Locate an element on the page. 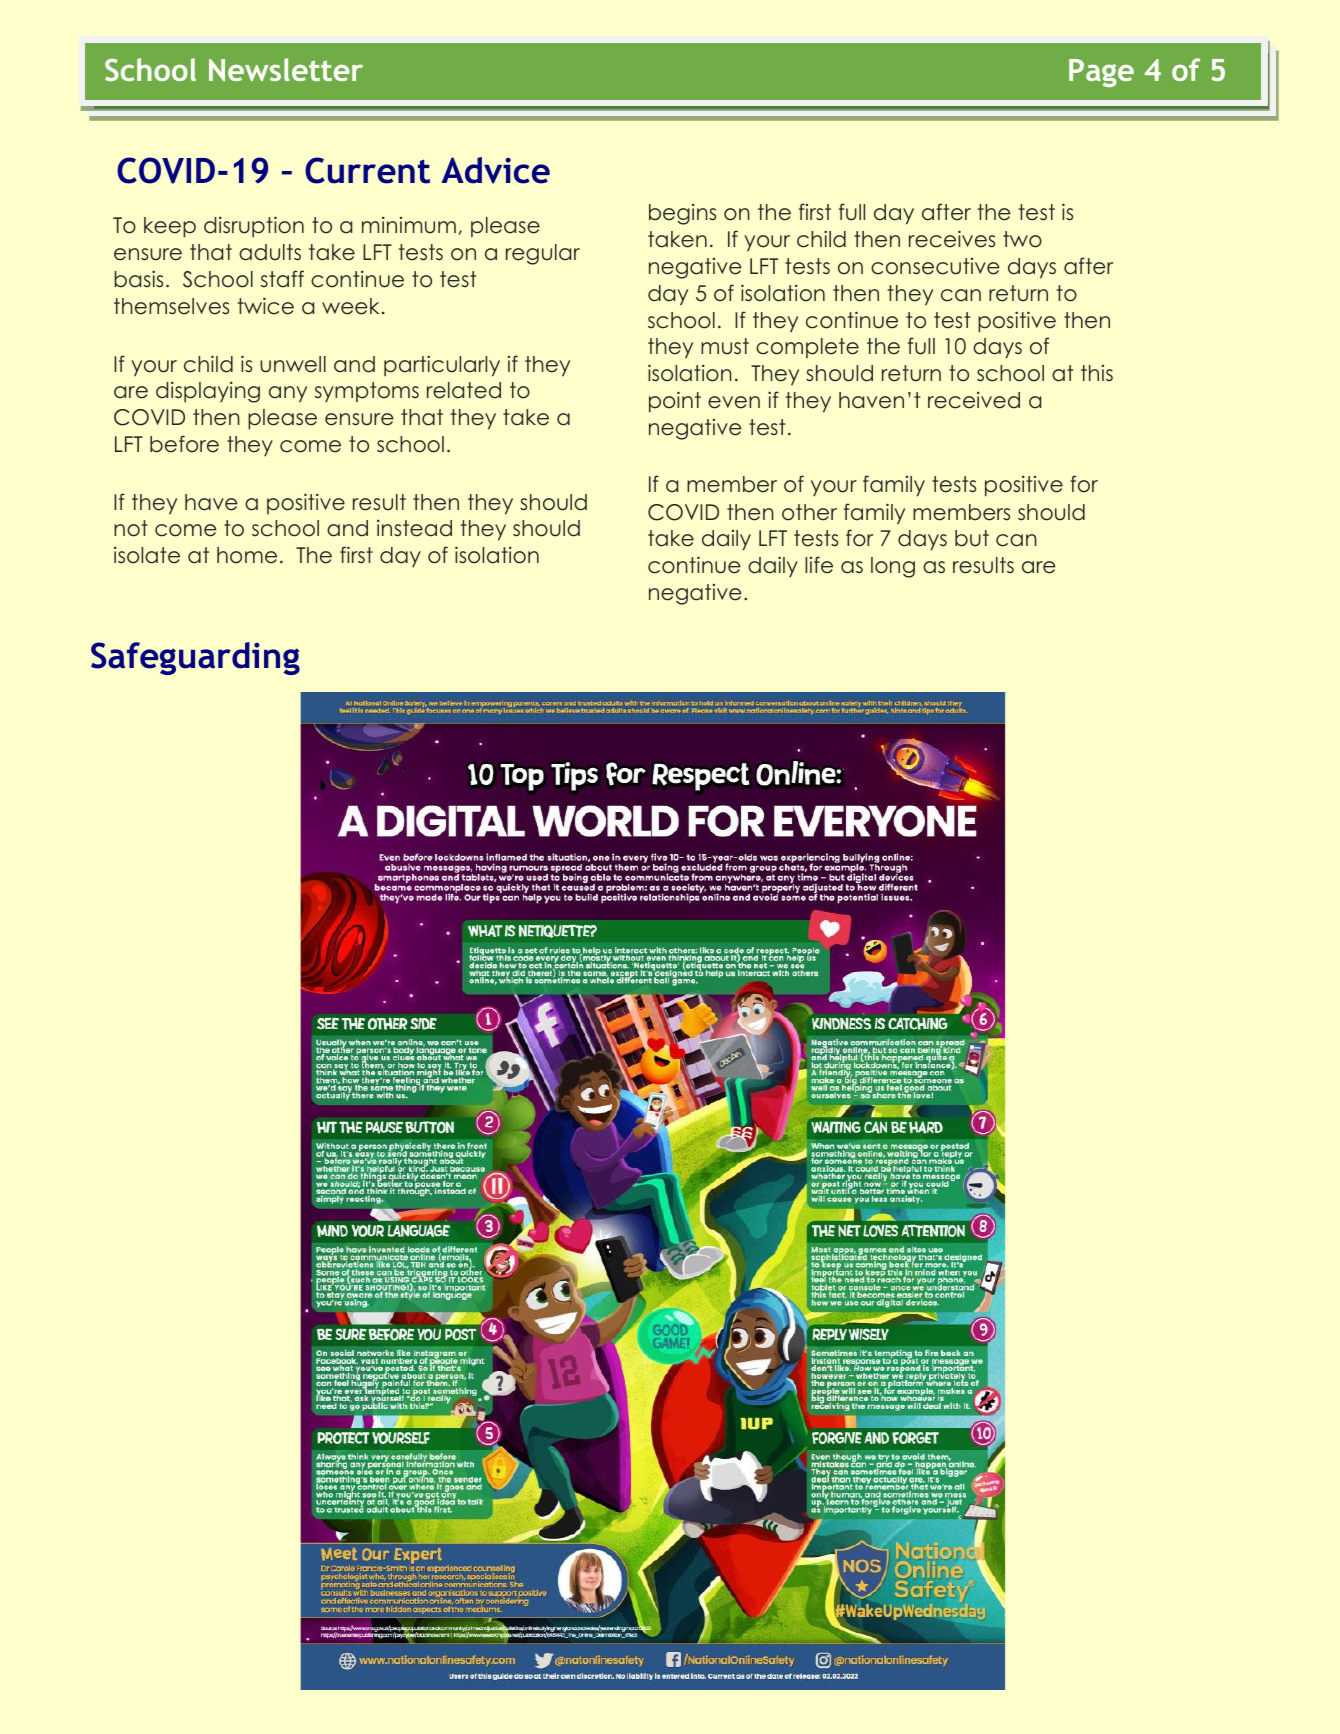 This document has height=1734, width=1340. unwell is located at coordinates (293, 364).
